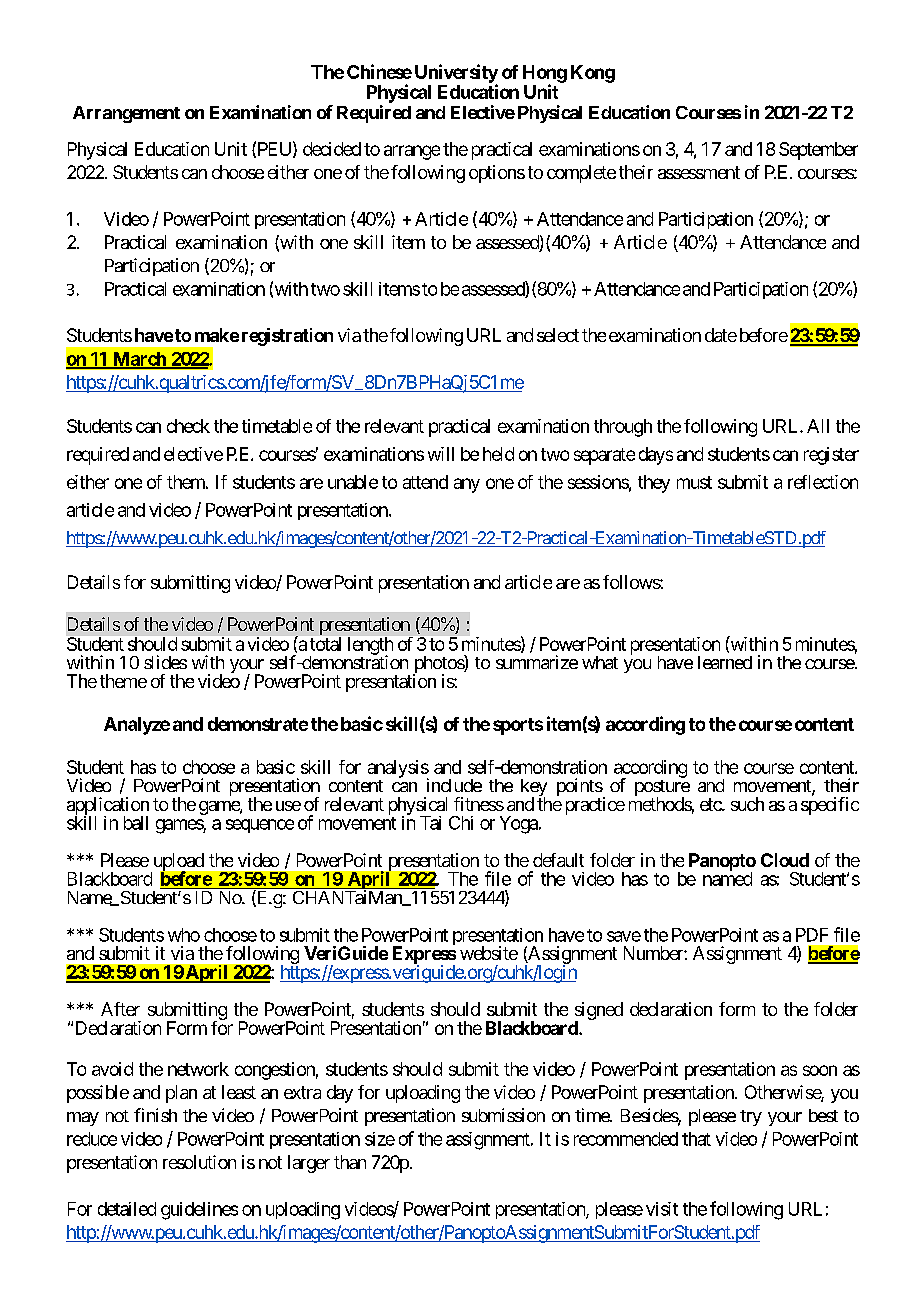 The width and height of the screenshot is (924, 1308). I want to click on decided, so click(332, 149).
